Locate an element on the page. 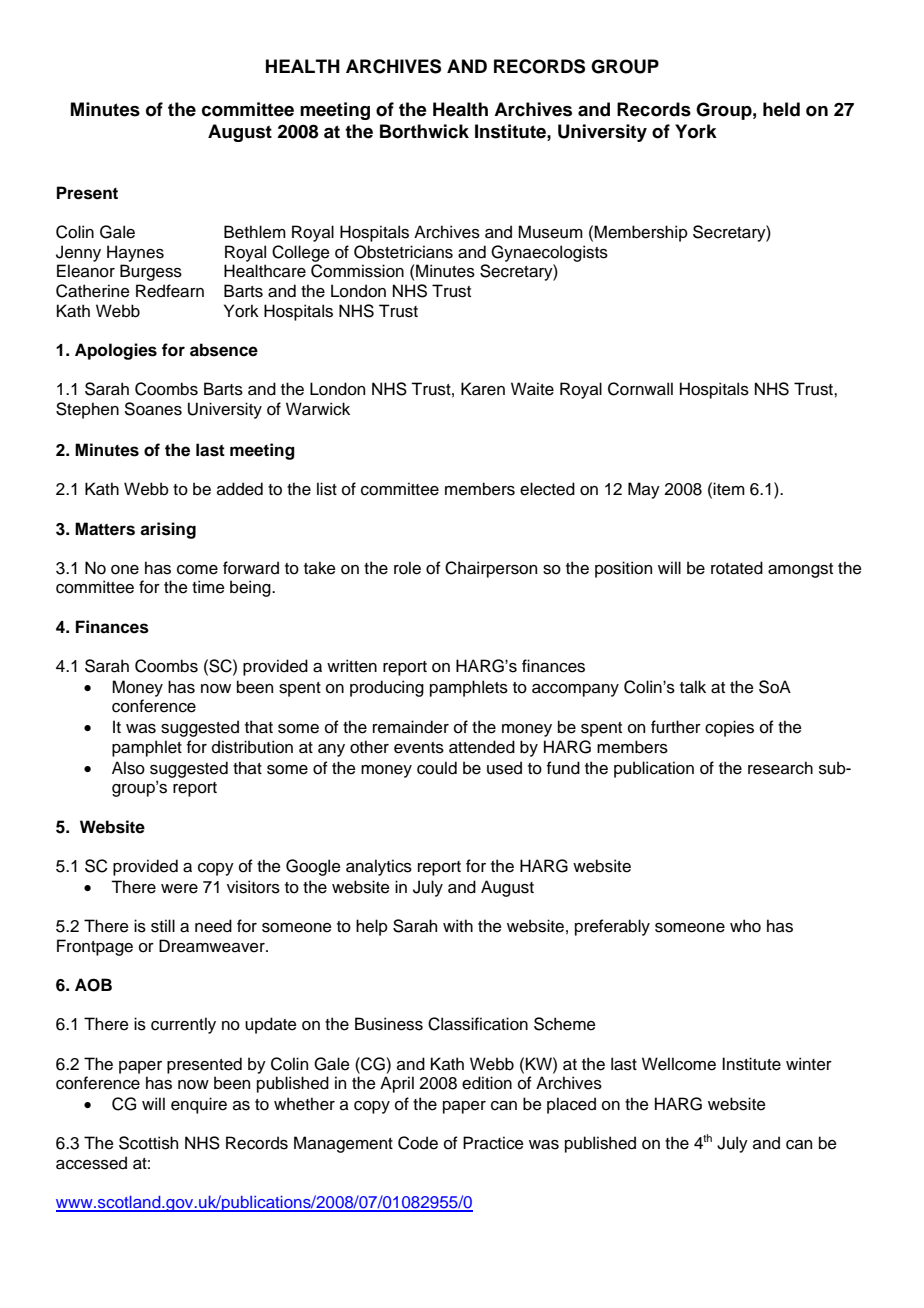 Image resolution: width=924 pixels, height=1308 pixels. research is located at coordinates (780, 768).
